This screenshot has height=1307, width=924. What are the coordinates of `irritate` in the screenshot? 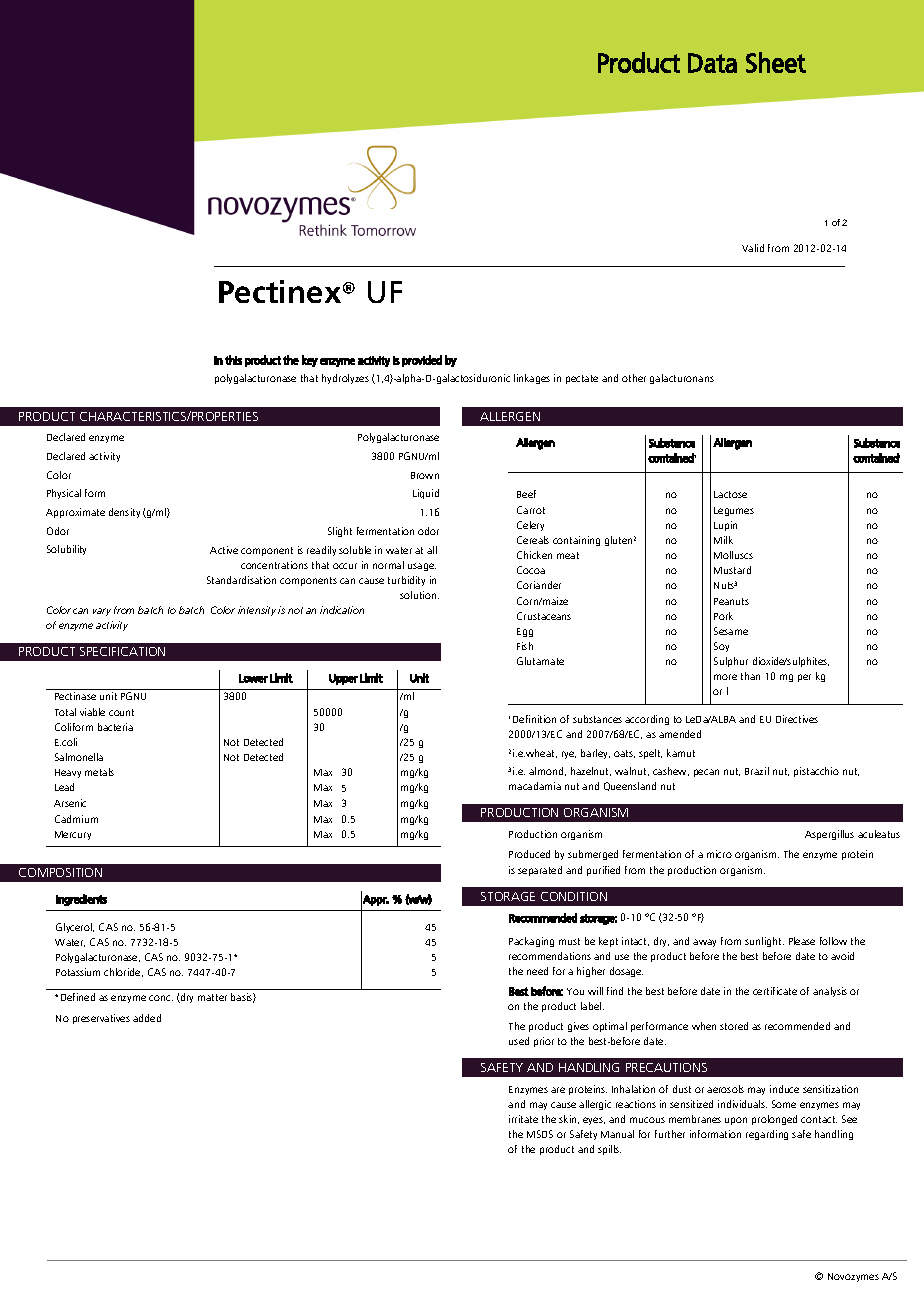 It's located at (523, 1119).
